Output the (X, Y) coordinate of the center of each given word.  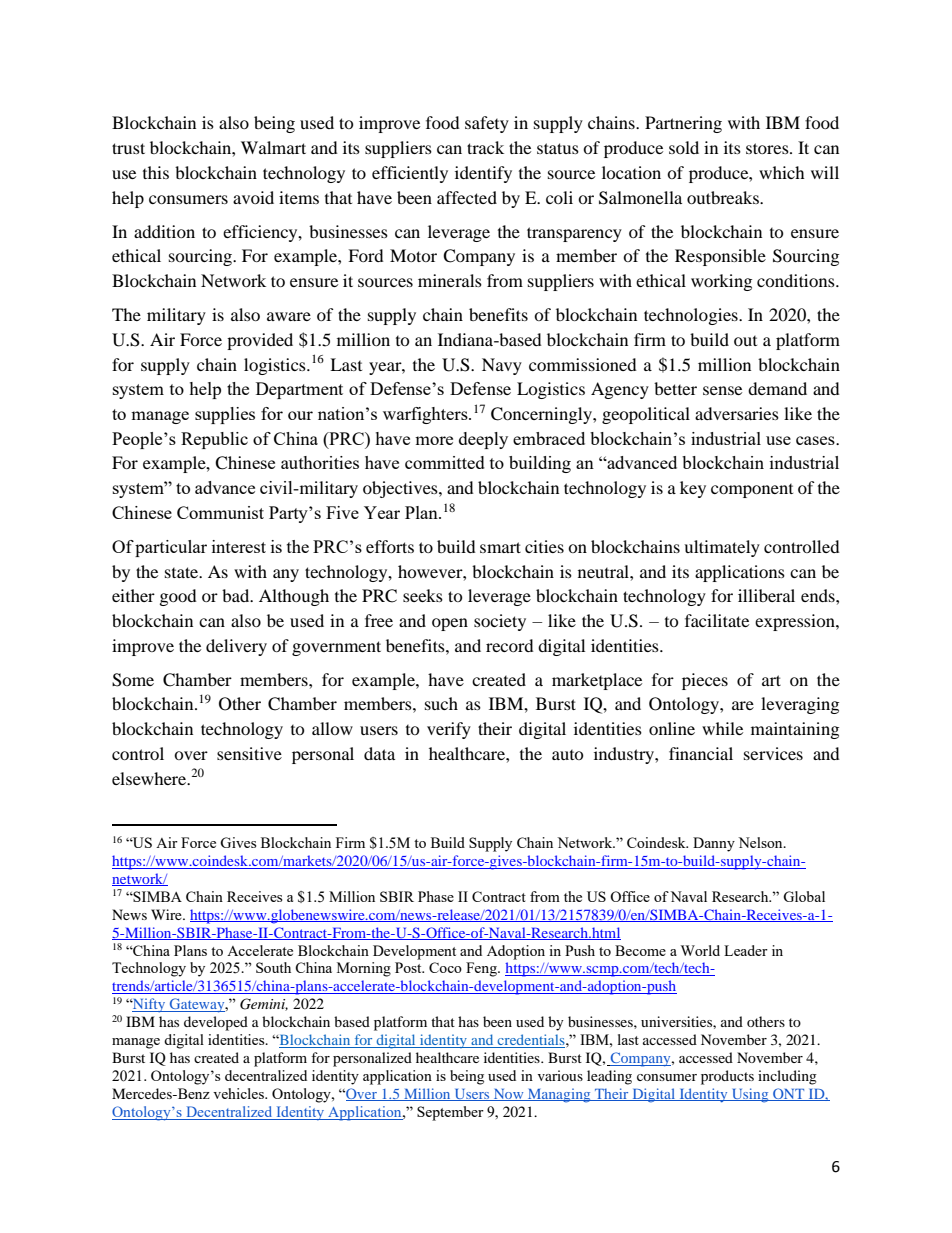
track (485, 147)
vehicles (239, 1093)
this (156, 172)
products (727, 1077)
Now (508, 1095)
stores (768, 148)
